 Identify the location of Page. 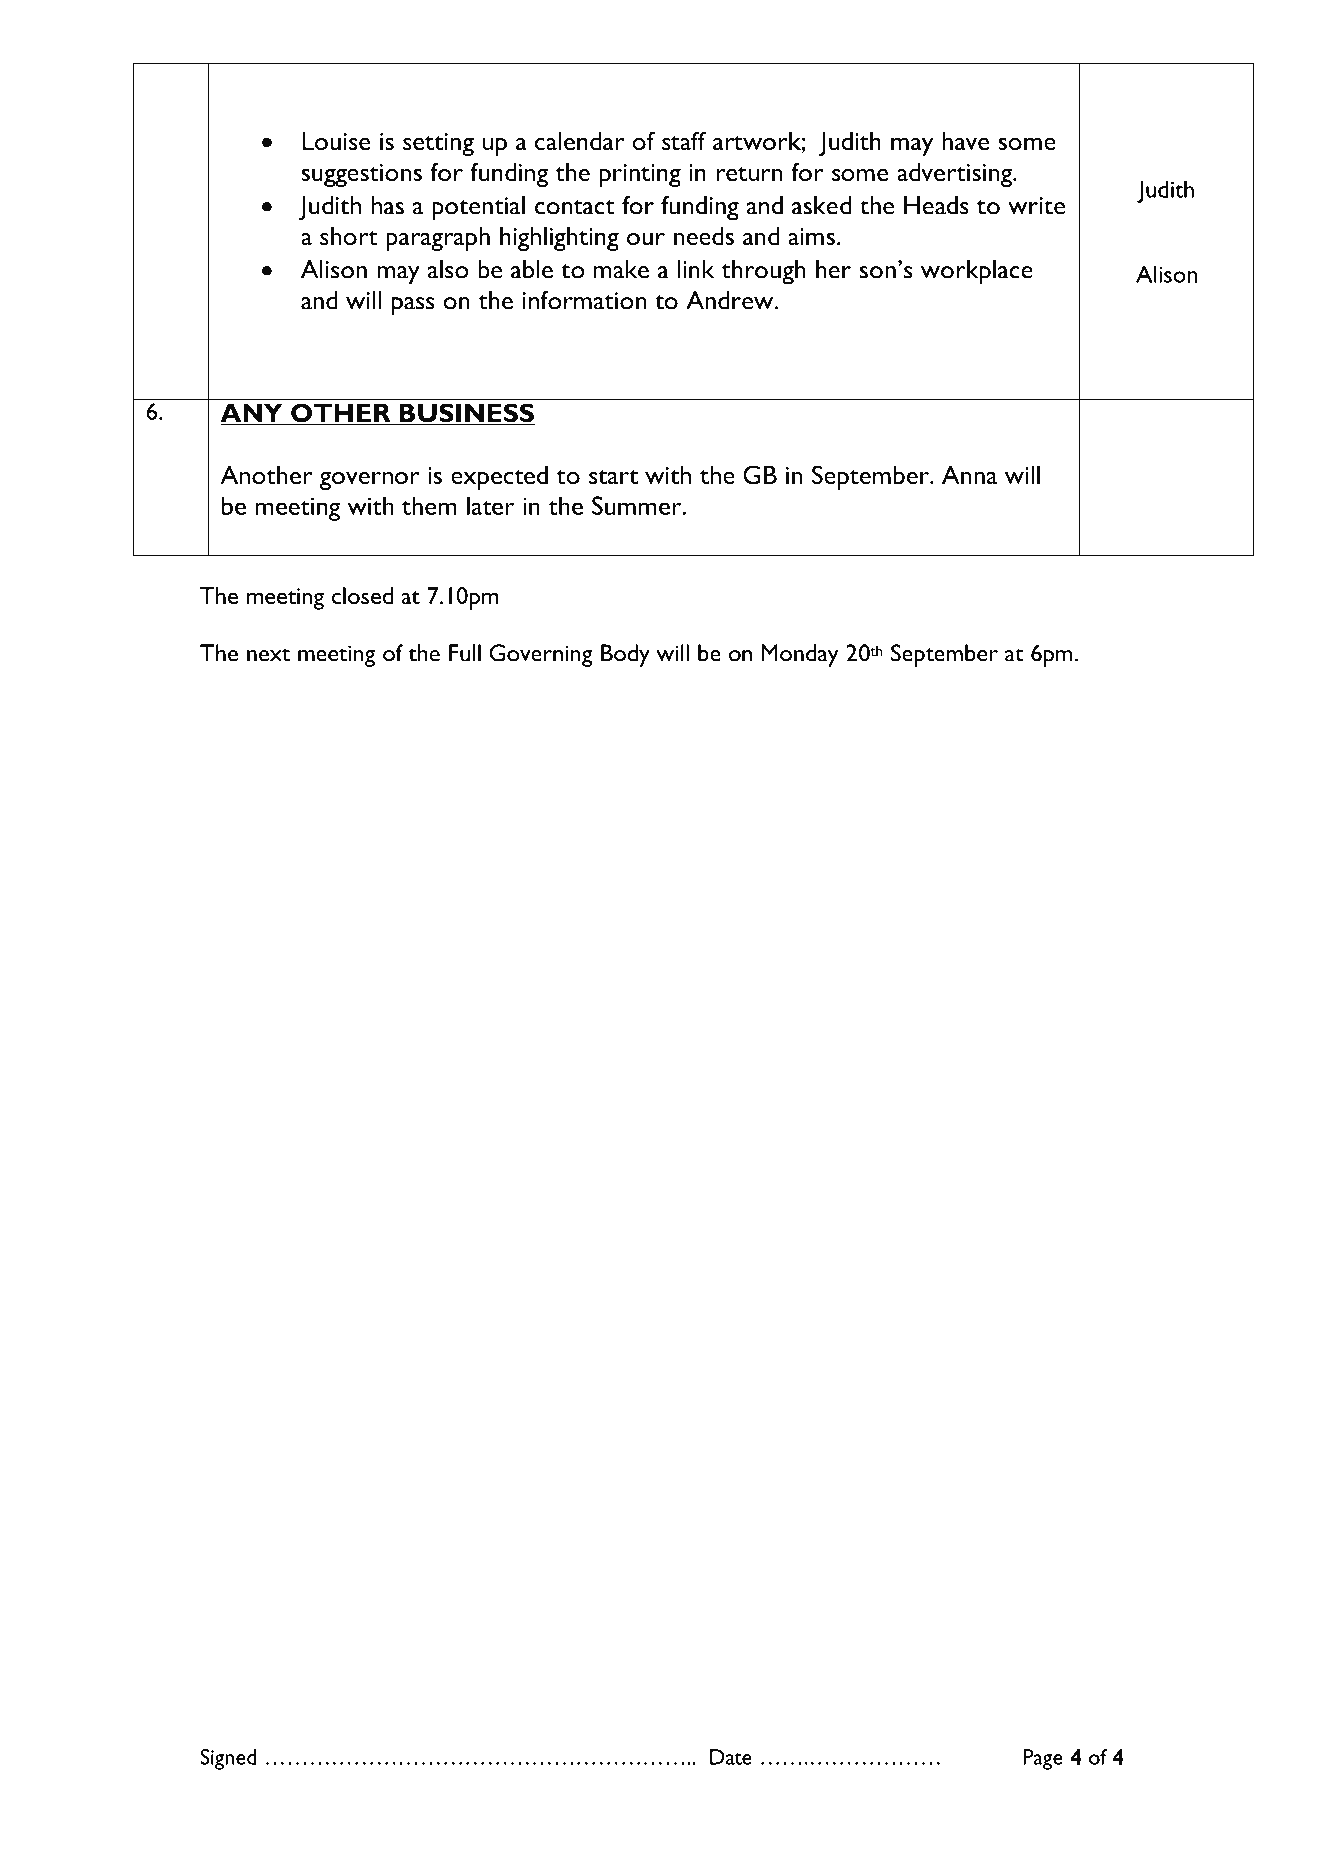
(1043, 1759).
